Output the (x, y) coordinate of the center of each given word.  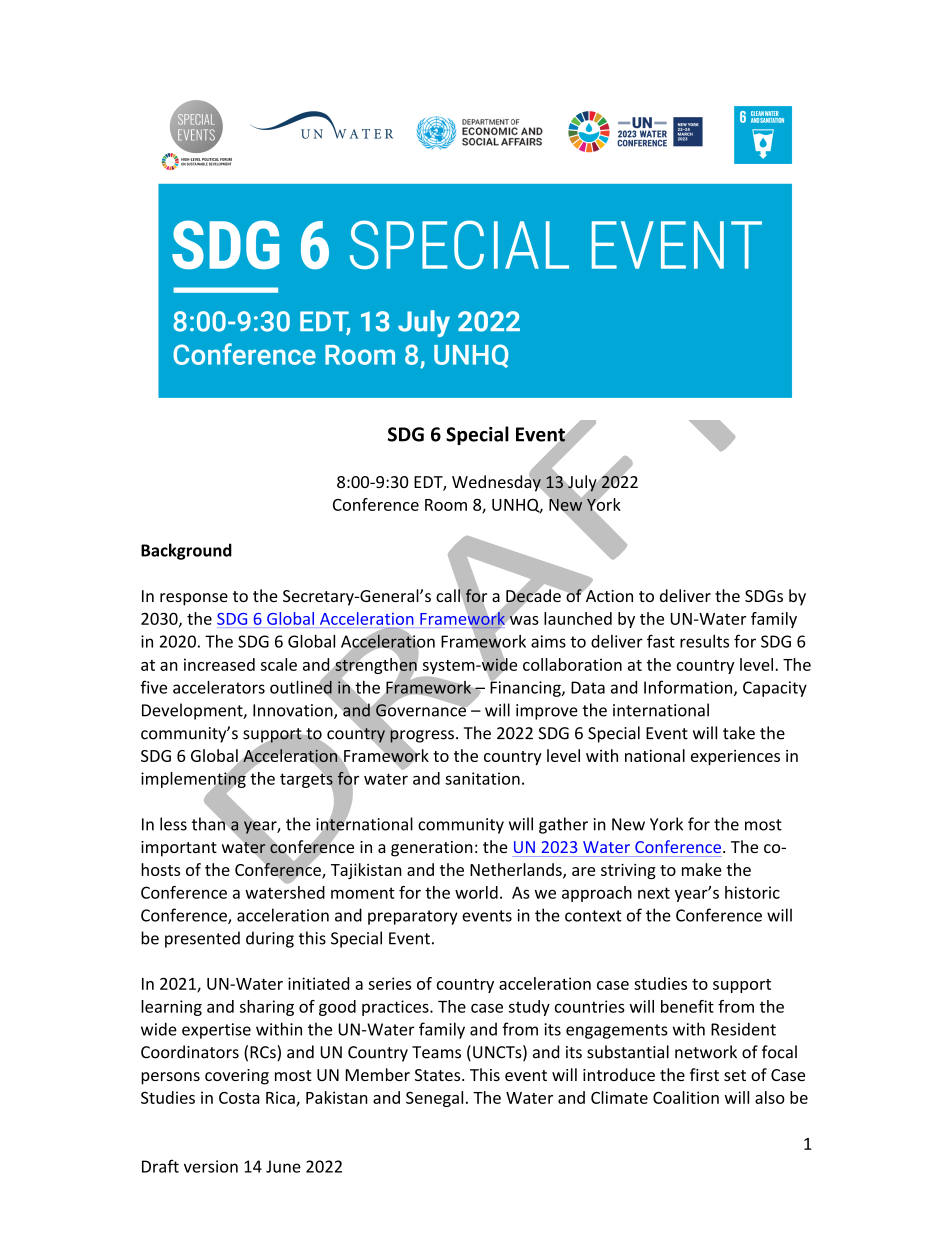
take (739, 733)
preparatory (413, 917)
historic (752, 892)
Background (186, 551)
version (211, 1166)
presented (202, 939)
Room (446, 505)
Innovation (294, 711)
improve (547, 712)
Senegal (434, 1099)
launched (578, 618)
